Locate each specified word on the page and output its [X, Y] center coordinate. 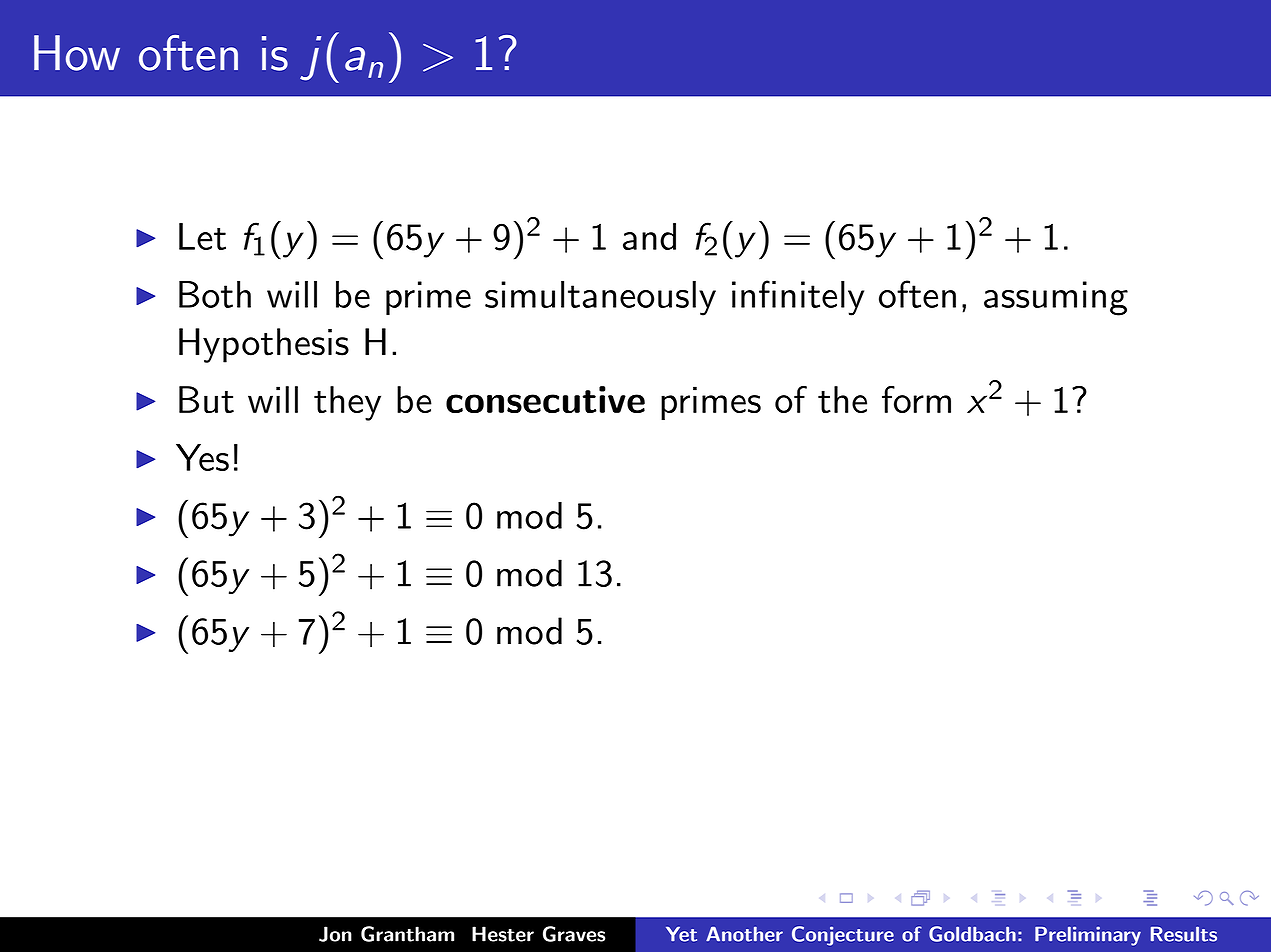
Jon [335, 934]
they [347, 403]
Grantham [407, 934]
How [77, 53]
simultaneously [600, 298]
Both [215, 294]
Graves [574, 934]
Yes [202, 457]
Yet [681, 934]
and [649, 236]
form [916, 399]
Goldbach [972, 934]
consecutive [545, 400]
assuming [1056, 298]
